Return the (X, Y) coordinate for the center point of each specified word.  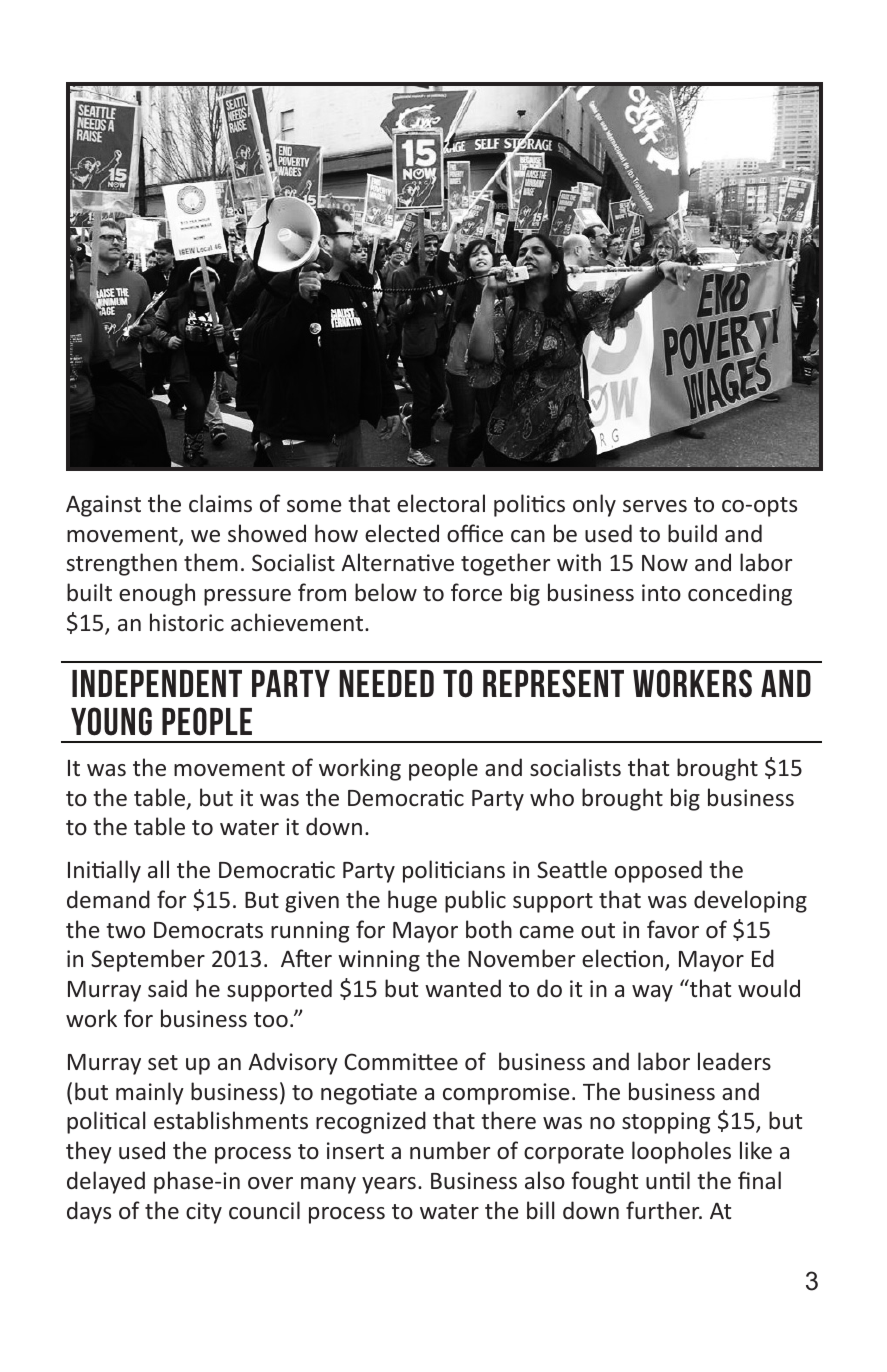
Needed (386, 683)
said (167, 988)
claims (220, 503)
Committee (401, 1061)
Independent (157, 683)
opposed (658, 871)
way (652, 993)
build (692, 533)
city (204, 1213)
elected (402, 533)
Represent (553, 683)
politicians (454, 871)
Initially (104, 871)
